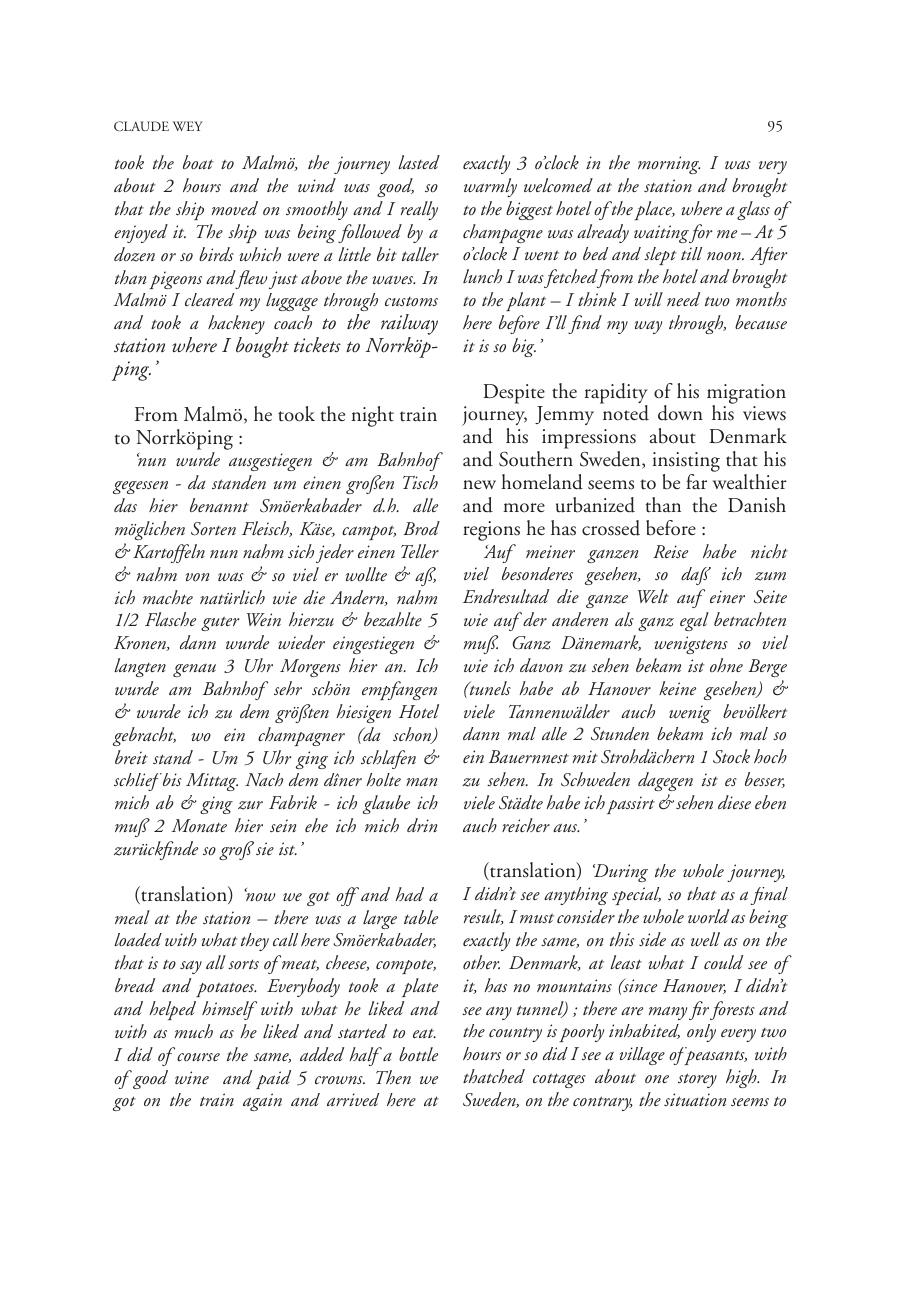 Image resolution: width=924 pixels, height=1308 pixels. I want to click on BOAT, so click(198, 162).
